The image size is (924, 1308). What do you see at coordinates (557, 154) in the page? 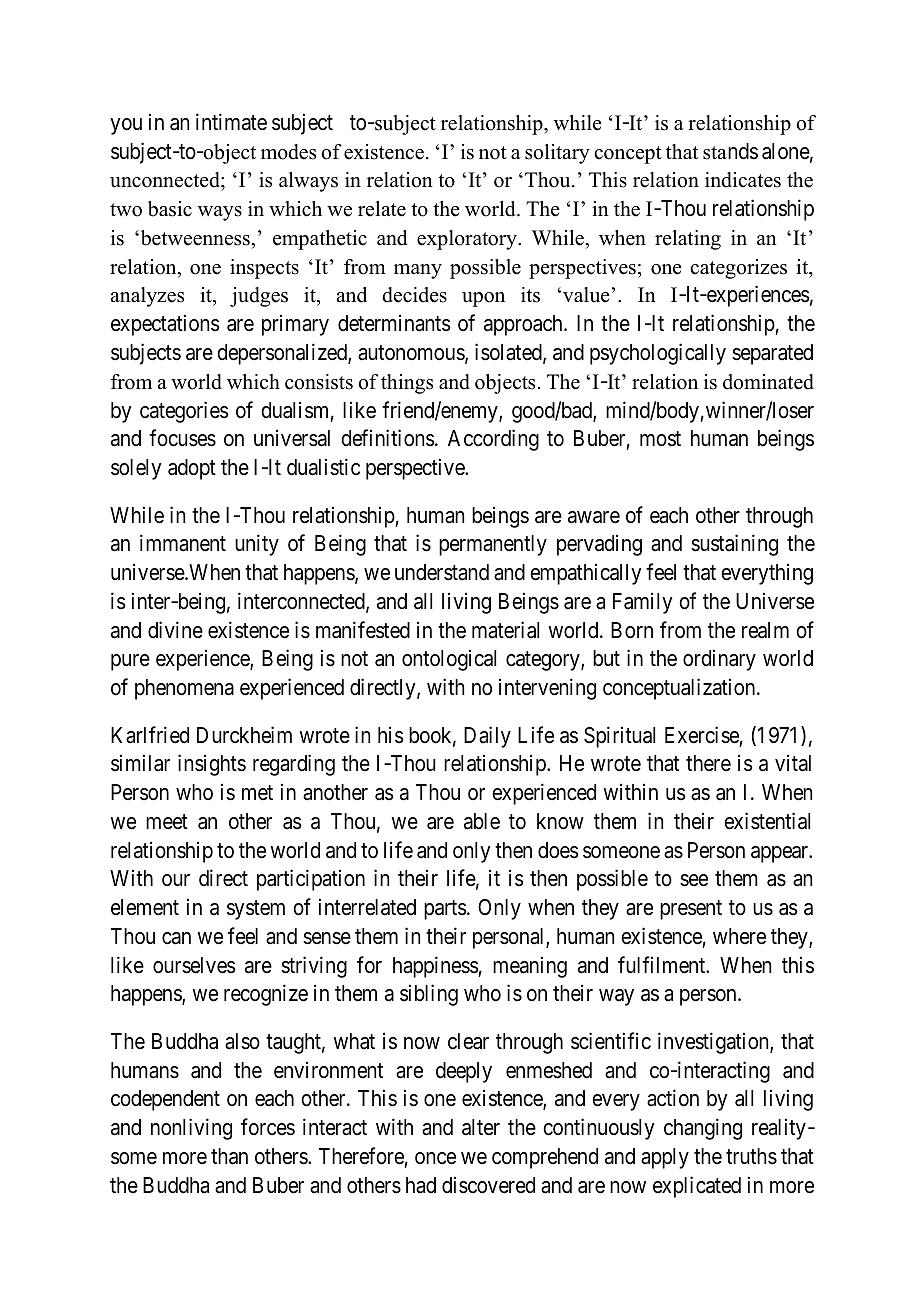
I see `solitary` at bounding box center [557, 154].
